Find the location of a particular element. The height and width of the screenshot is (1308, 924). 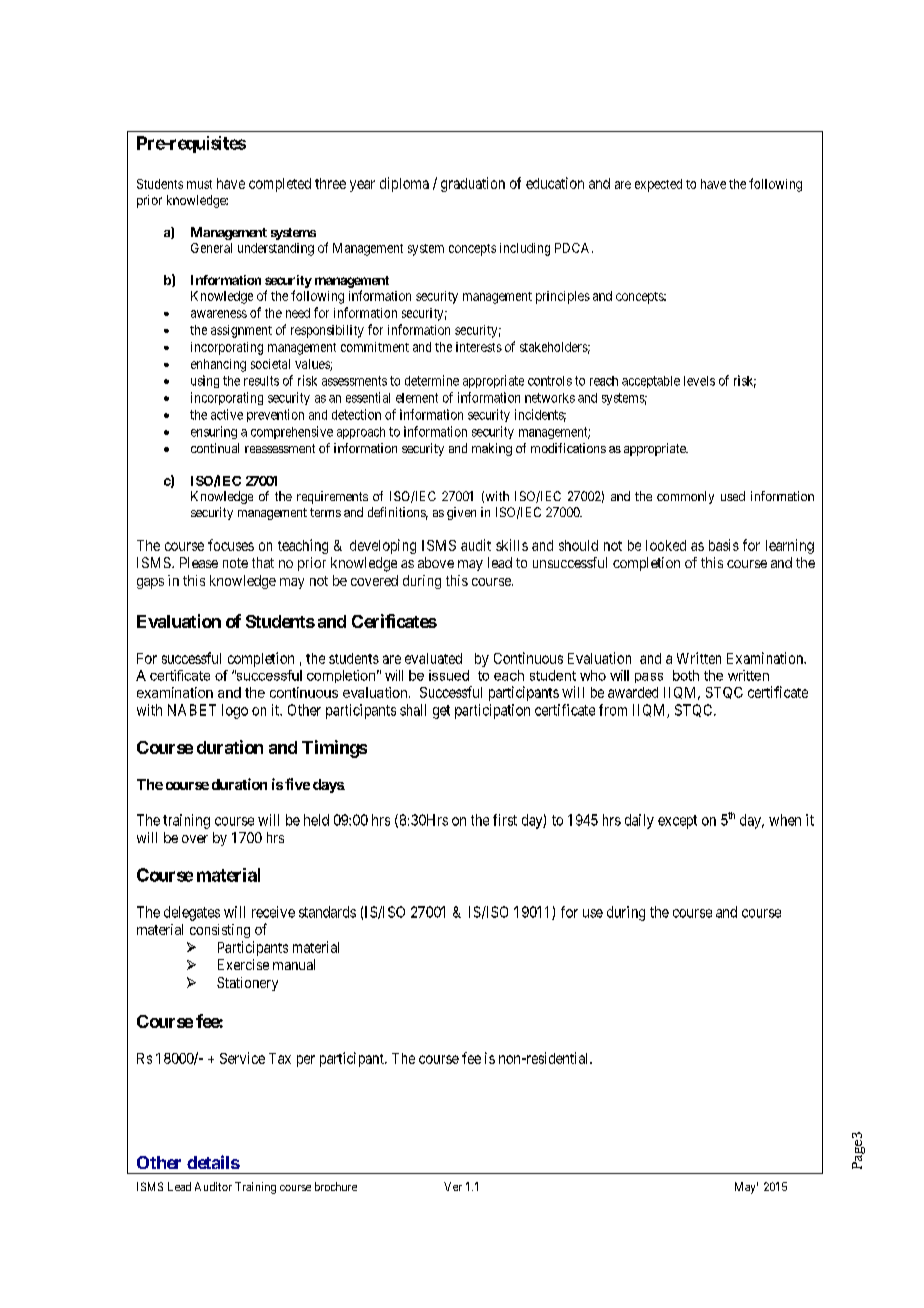

per is located at coordinates (306, 1061).
